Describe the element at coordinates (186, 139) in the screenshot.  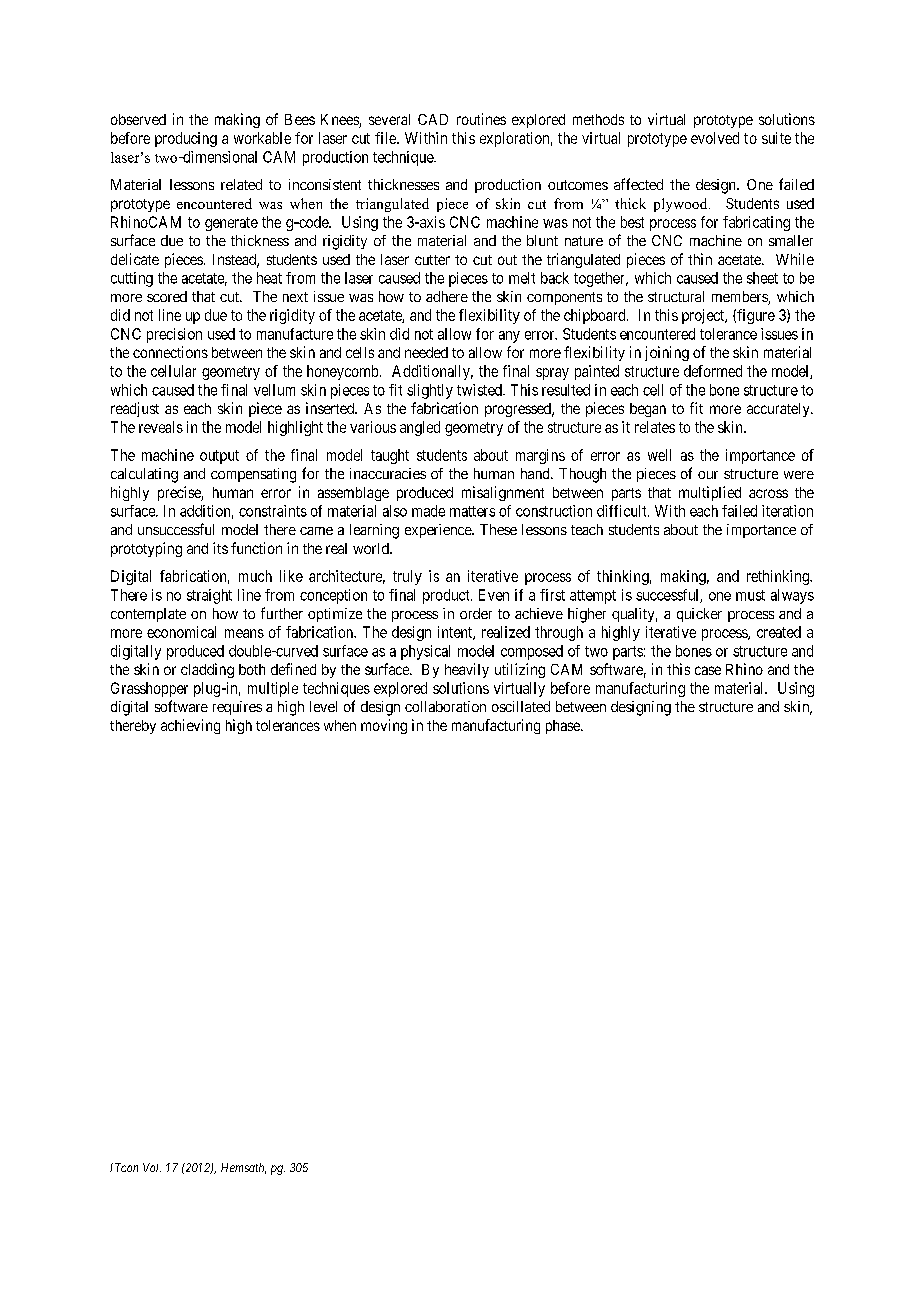
I see `producing` at that location.
